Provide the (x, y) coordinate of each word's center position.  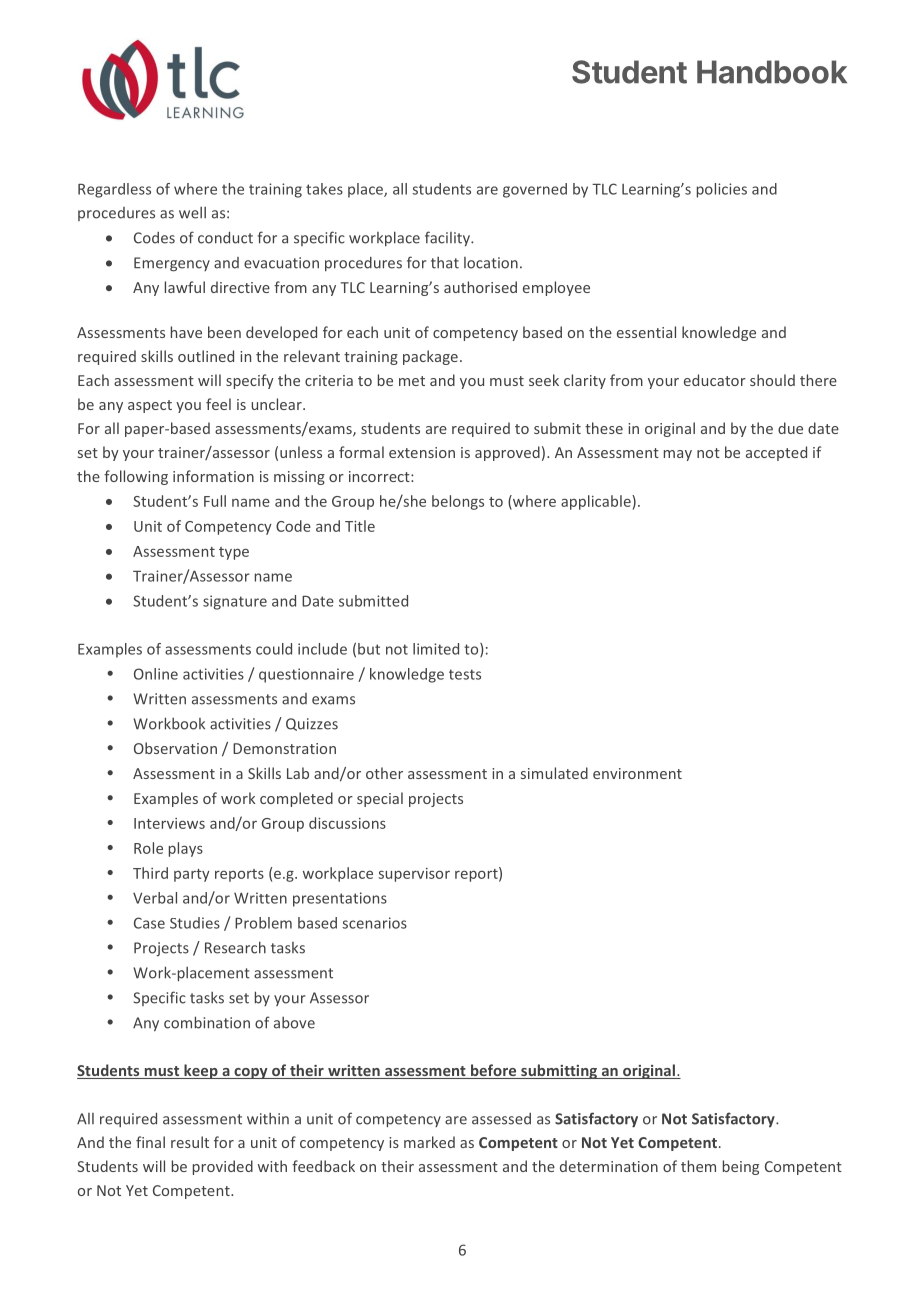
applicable (597, 502)
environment (637, 773)
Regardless (114, 190)
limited (436, 649)
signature (235, 602)
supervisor (414, 875)
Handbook (772, 72)
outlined (206, 356)
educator (715, 380)
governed (535, 190)
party (192, 875)
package (430, 357)
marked (429, 1142)
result (190, 1142)
